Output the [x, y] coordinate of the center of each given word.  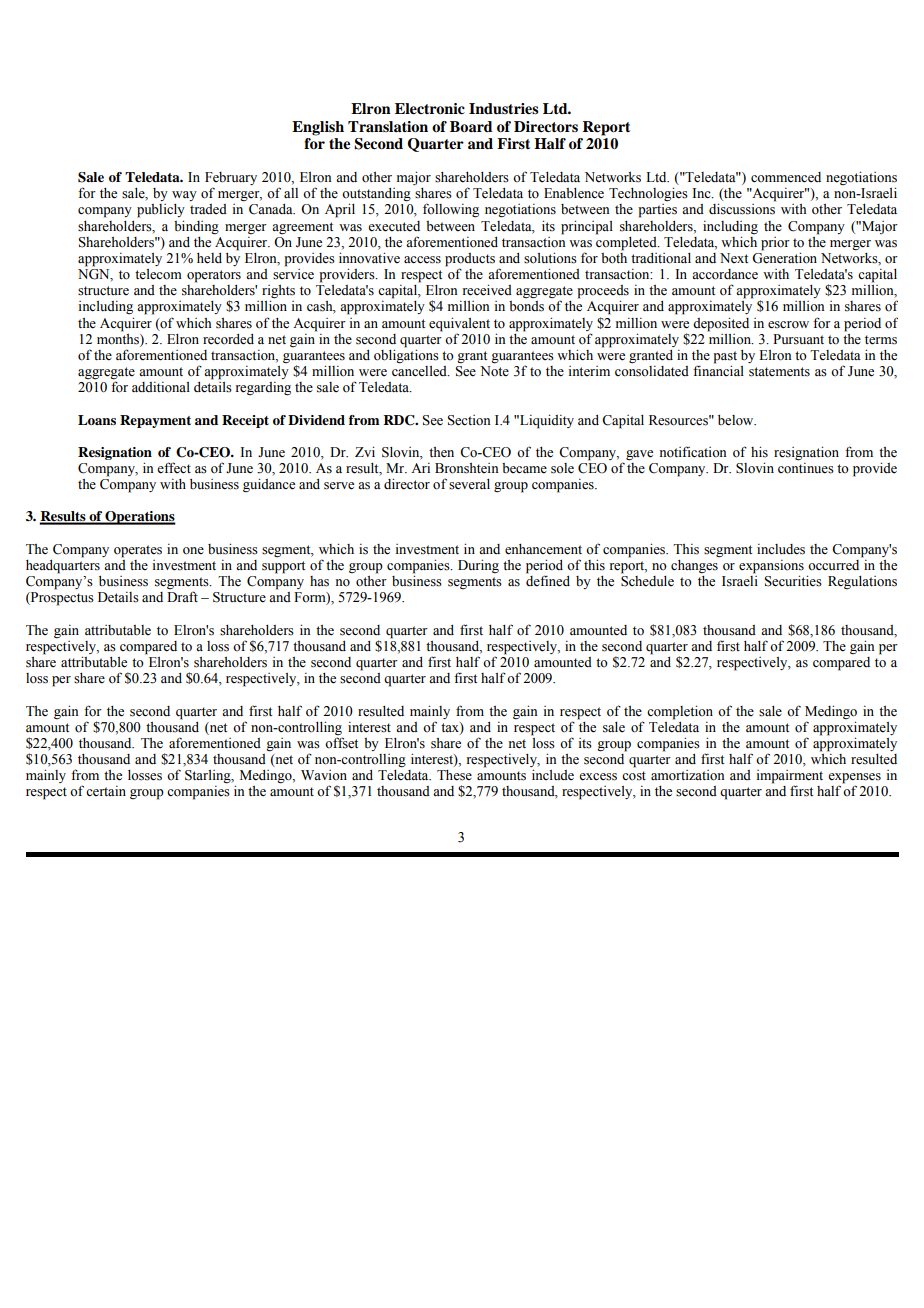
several [469, 484]
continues [806, 467]
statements [779, 372]
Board [471, 126]
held [209, 258]
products [470, 261]
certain [106, 791]
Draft [182, 596]
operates [138, 551]
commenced [786, 177]
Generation [784, 257]
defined [548, 581]
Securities [793, 581]
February [231, 180]
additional [161, 387]
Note [494, 371]
